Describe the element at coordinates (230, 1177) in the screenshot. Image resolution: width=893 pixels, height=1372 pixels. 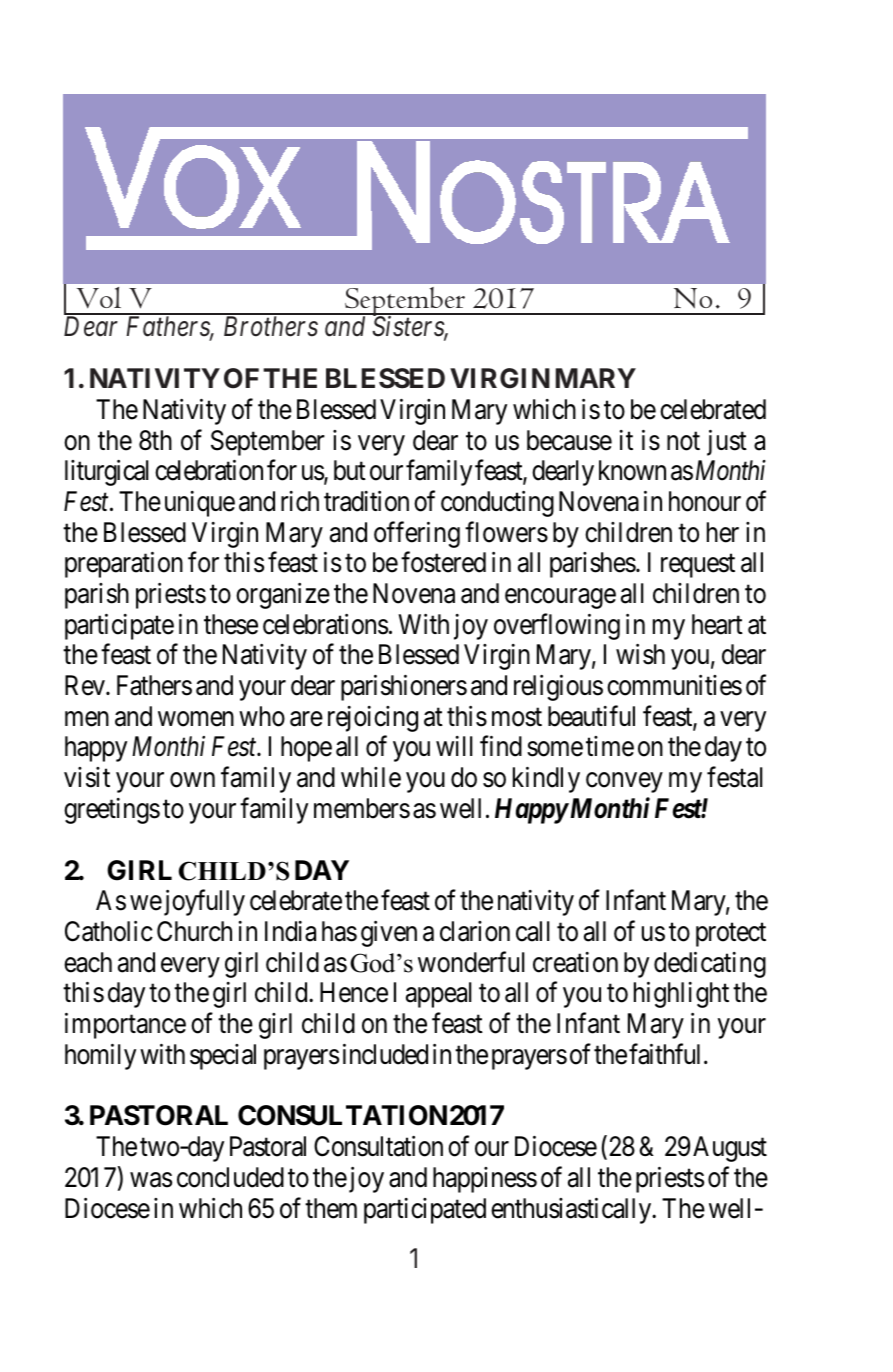
I see `concluded` at that location.
